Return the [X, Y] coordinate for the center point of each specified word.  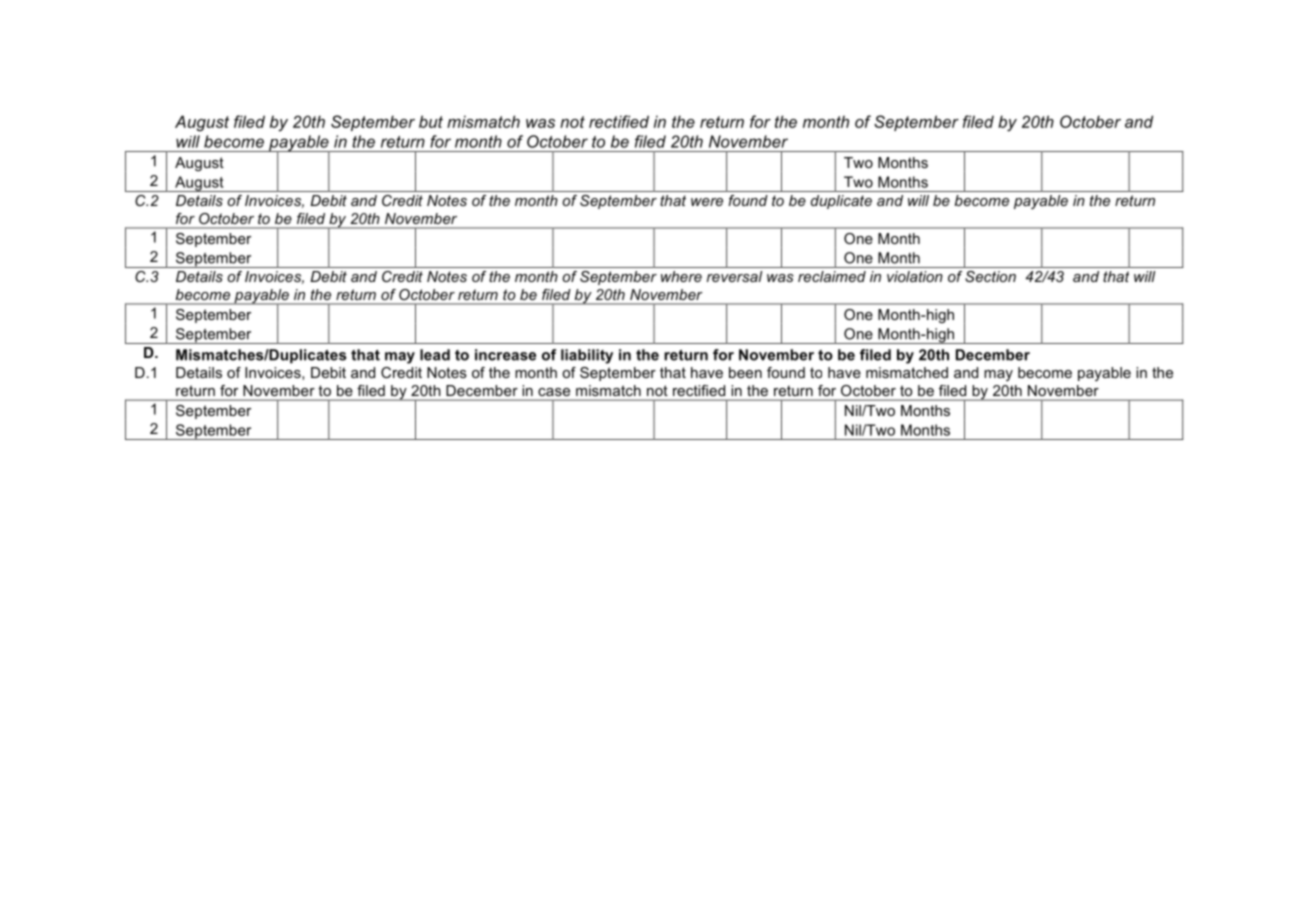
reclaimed [832, 276]
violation [915, 276]
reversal [734, 276]
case [554, 392]
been [745, 372]
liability [587, 356]
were [707, 202]
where [681, 276]
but [431, 121]
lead [435, 355]
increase [505, 355]
